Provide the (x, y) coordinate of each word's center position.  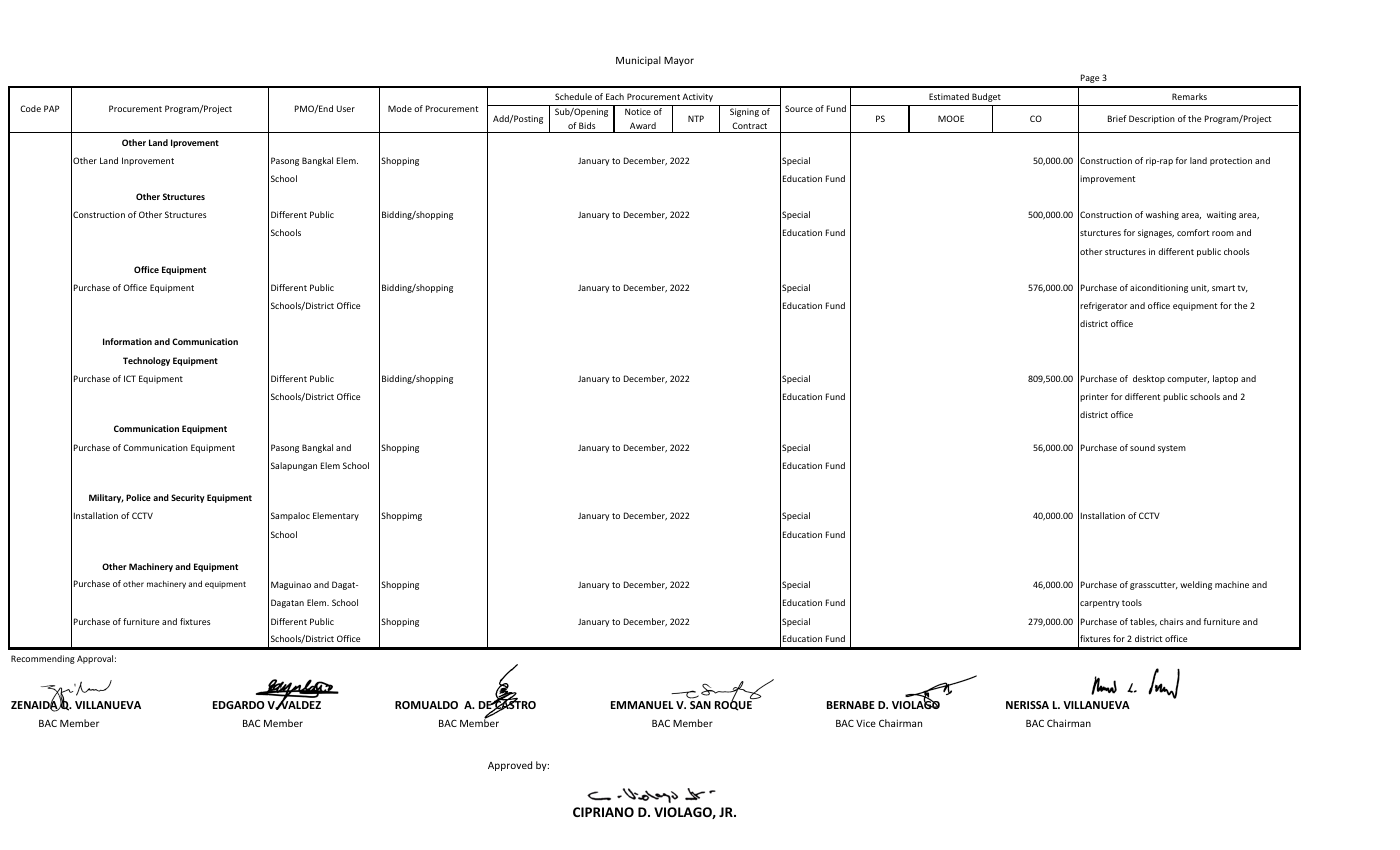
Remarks (1189, 96)
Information (127, 341)
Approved (510, 766)
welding (1196, 585)
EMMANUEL (642, 705)
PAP (51, 108)
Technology (146, 361)
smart (1223, 288)
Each (615, 96)
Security (188, 498)
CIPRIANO (603, 812)
